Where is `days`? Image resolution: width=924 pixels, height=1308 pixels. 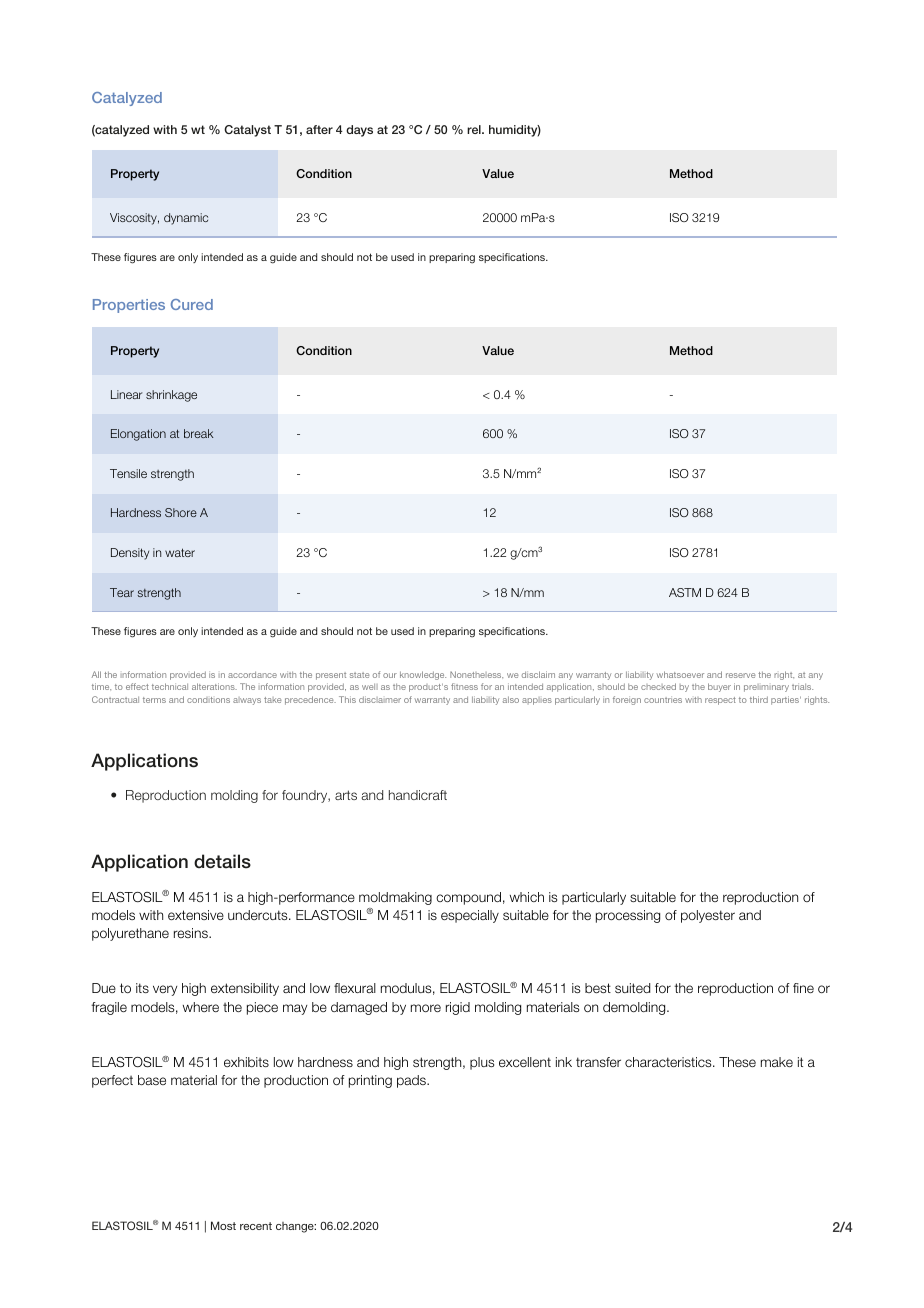
days is located at coordinates (359, 131).
